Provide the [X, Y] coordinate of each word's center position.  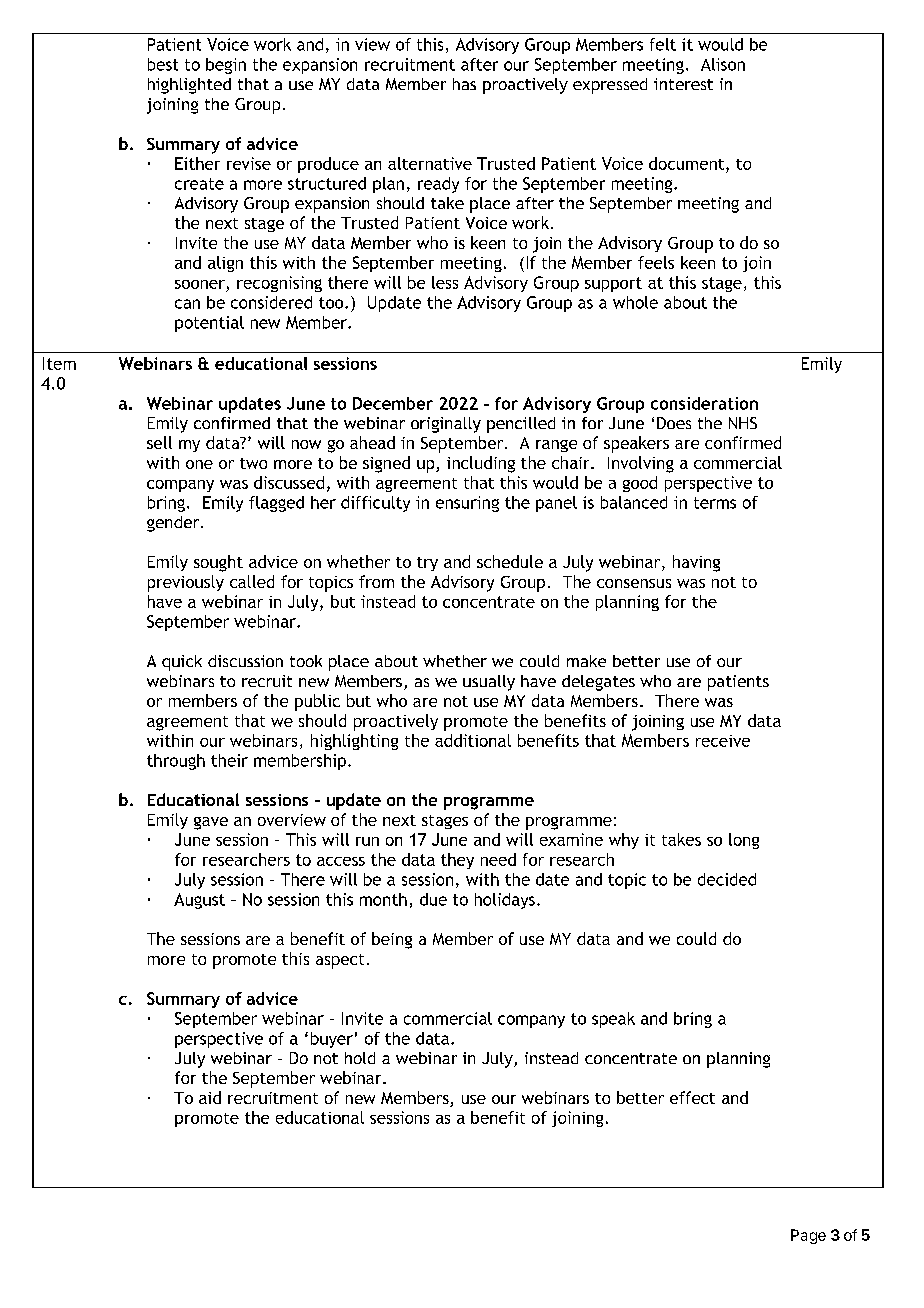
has [464, 84]
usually [489, 683]
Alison [723, 64]
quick [182, 663]
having [696, 563]
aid [210, 1097]
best [163, 64]
